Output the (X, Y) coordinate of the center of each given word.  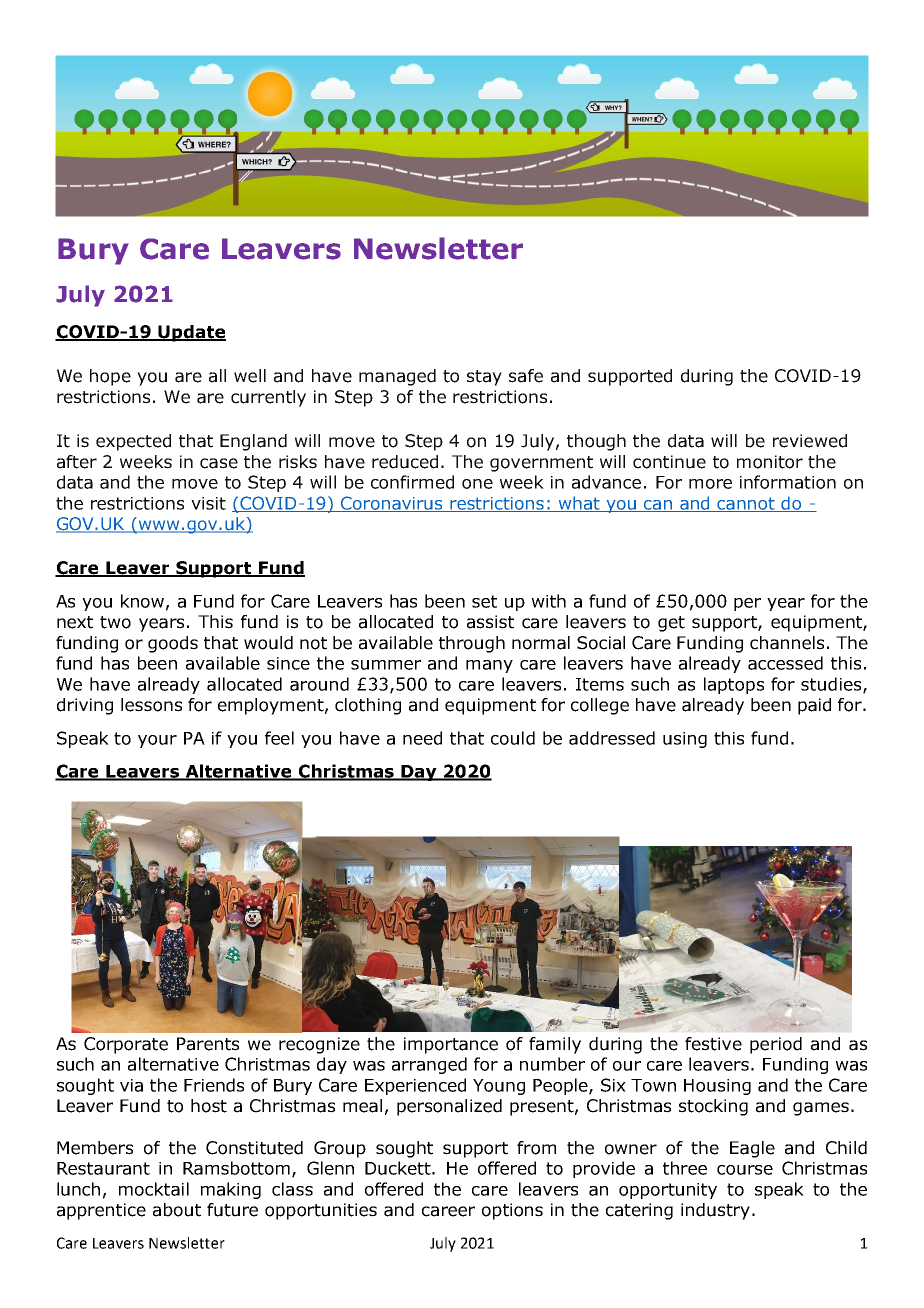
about (177, 1210)
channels (787, 643)
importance (451, 1045)
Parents (208, 1044)
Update (191, 333)
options (512, 1211)
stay (484, 378)
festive (713, 1044)
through (472, 644)
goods (173, 644)
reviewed (810, 441)
